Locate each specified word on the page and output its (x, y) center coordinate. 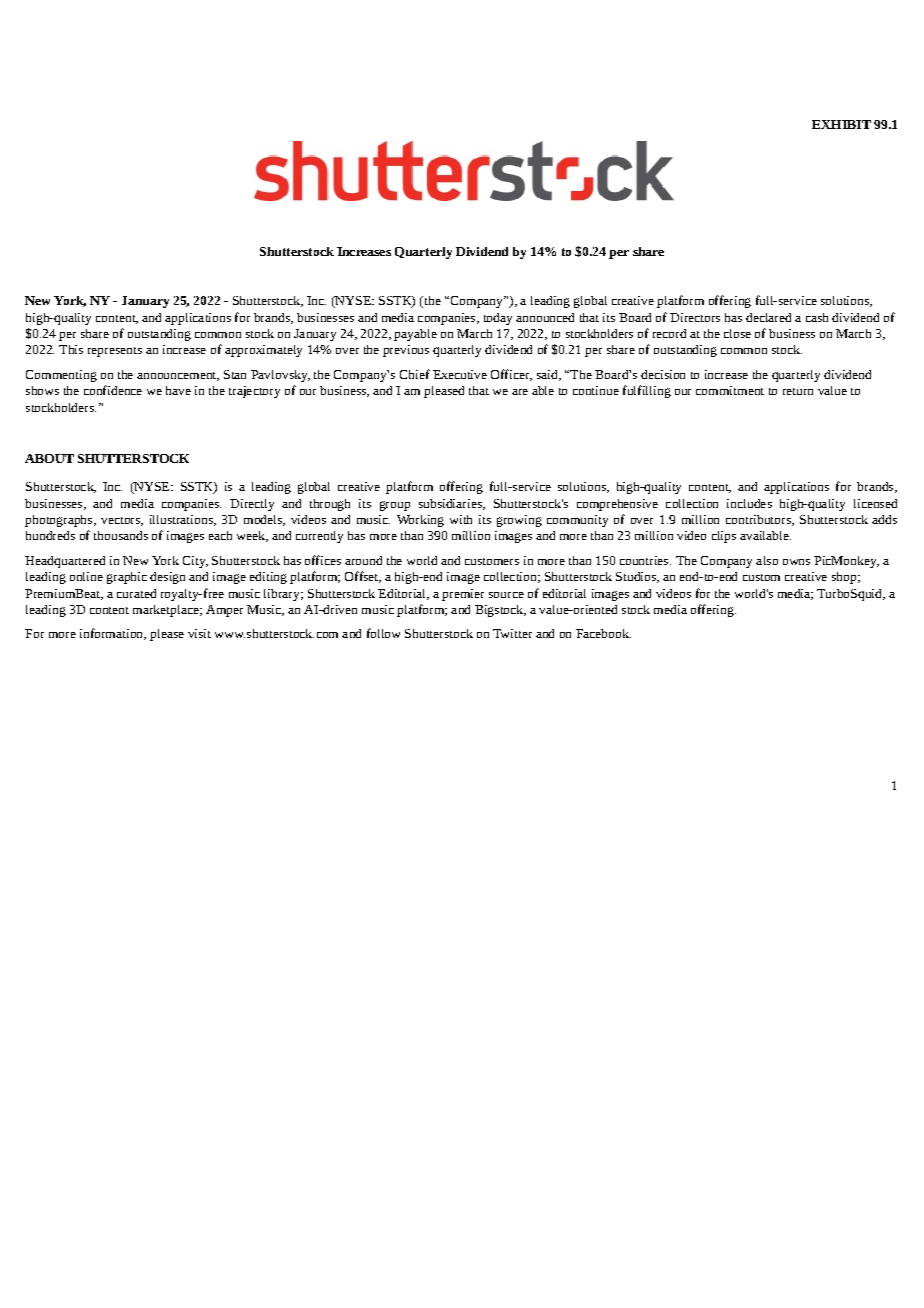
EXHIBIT (841, 124)
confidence (113, 390)
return (798, 391)
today (498, 319)
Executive (460, 374)
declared (768, 317)
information (113, 634)
